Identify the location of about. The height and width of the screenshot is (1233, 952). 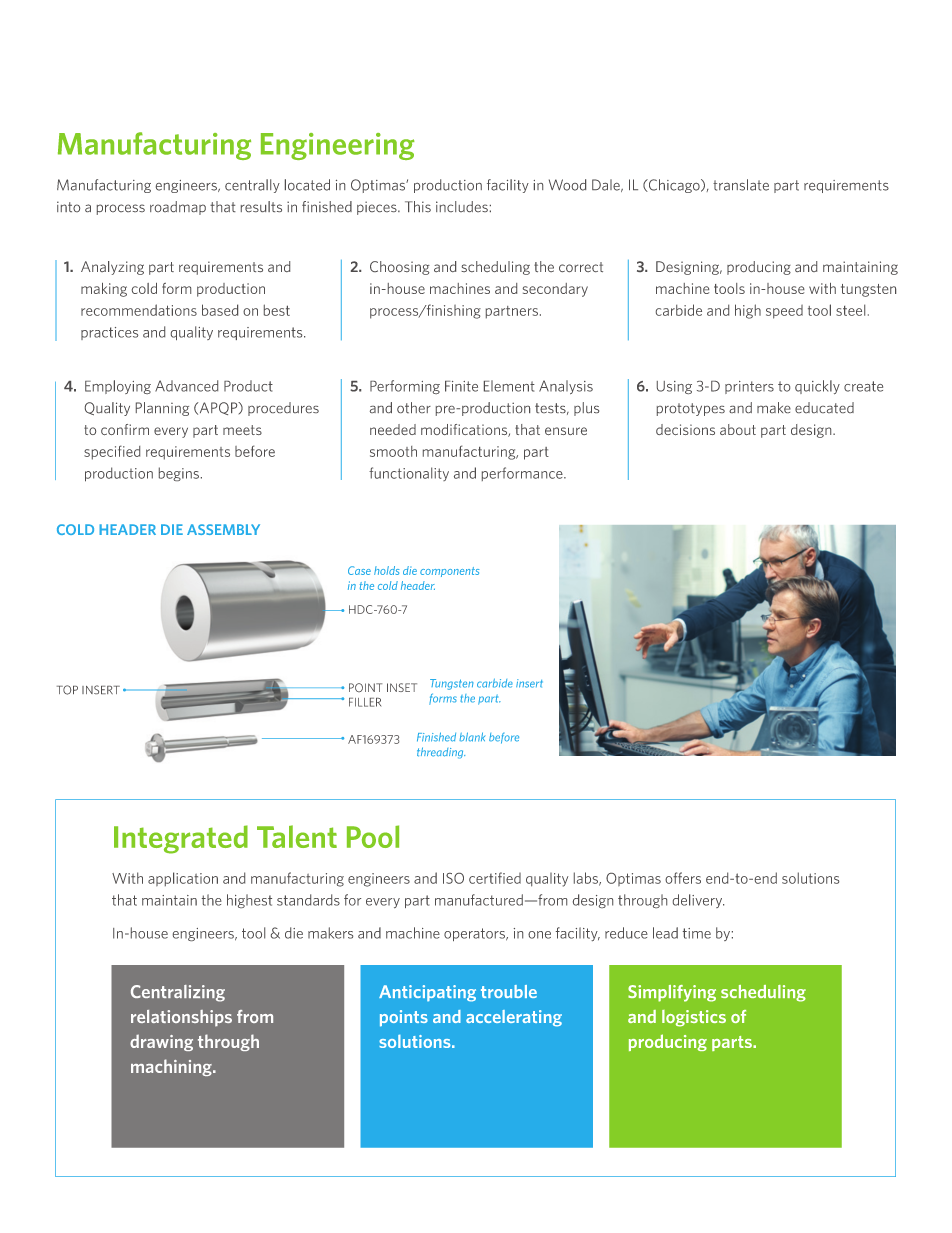
(738, 429).
